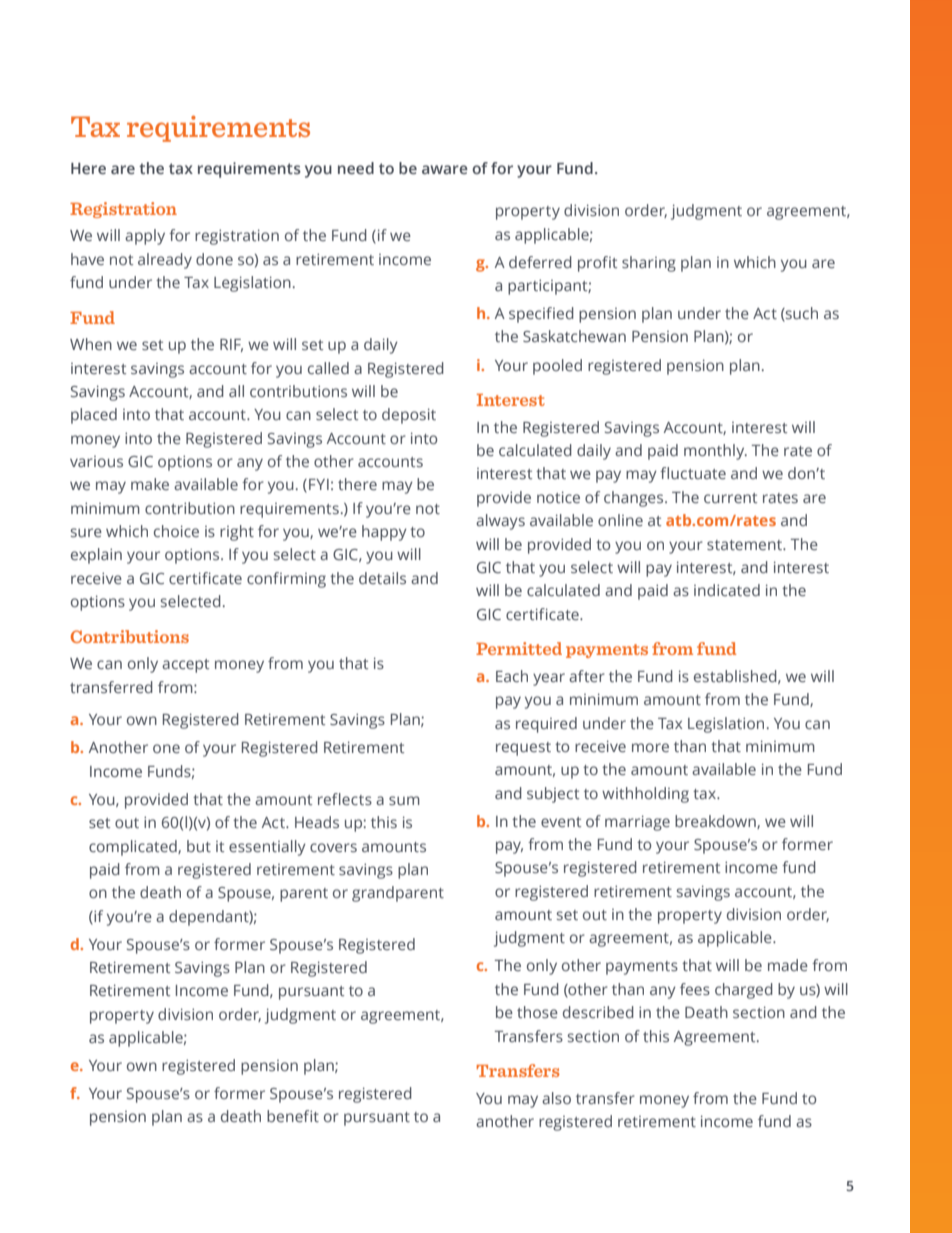 The width and height of the screenshot is (952, 1233). I want to click on complicated, so click(134, 848).
